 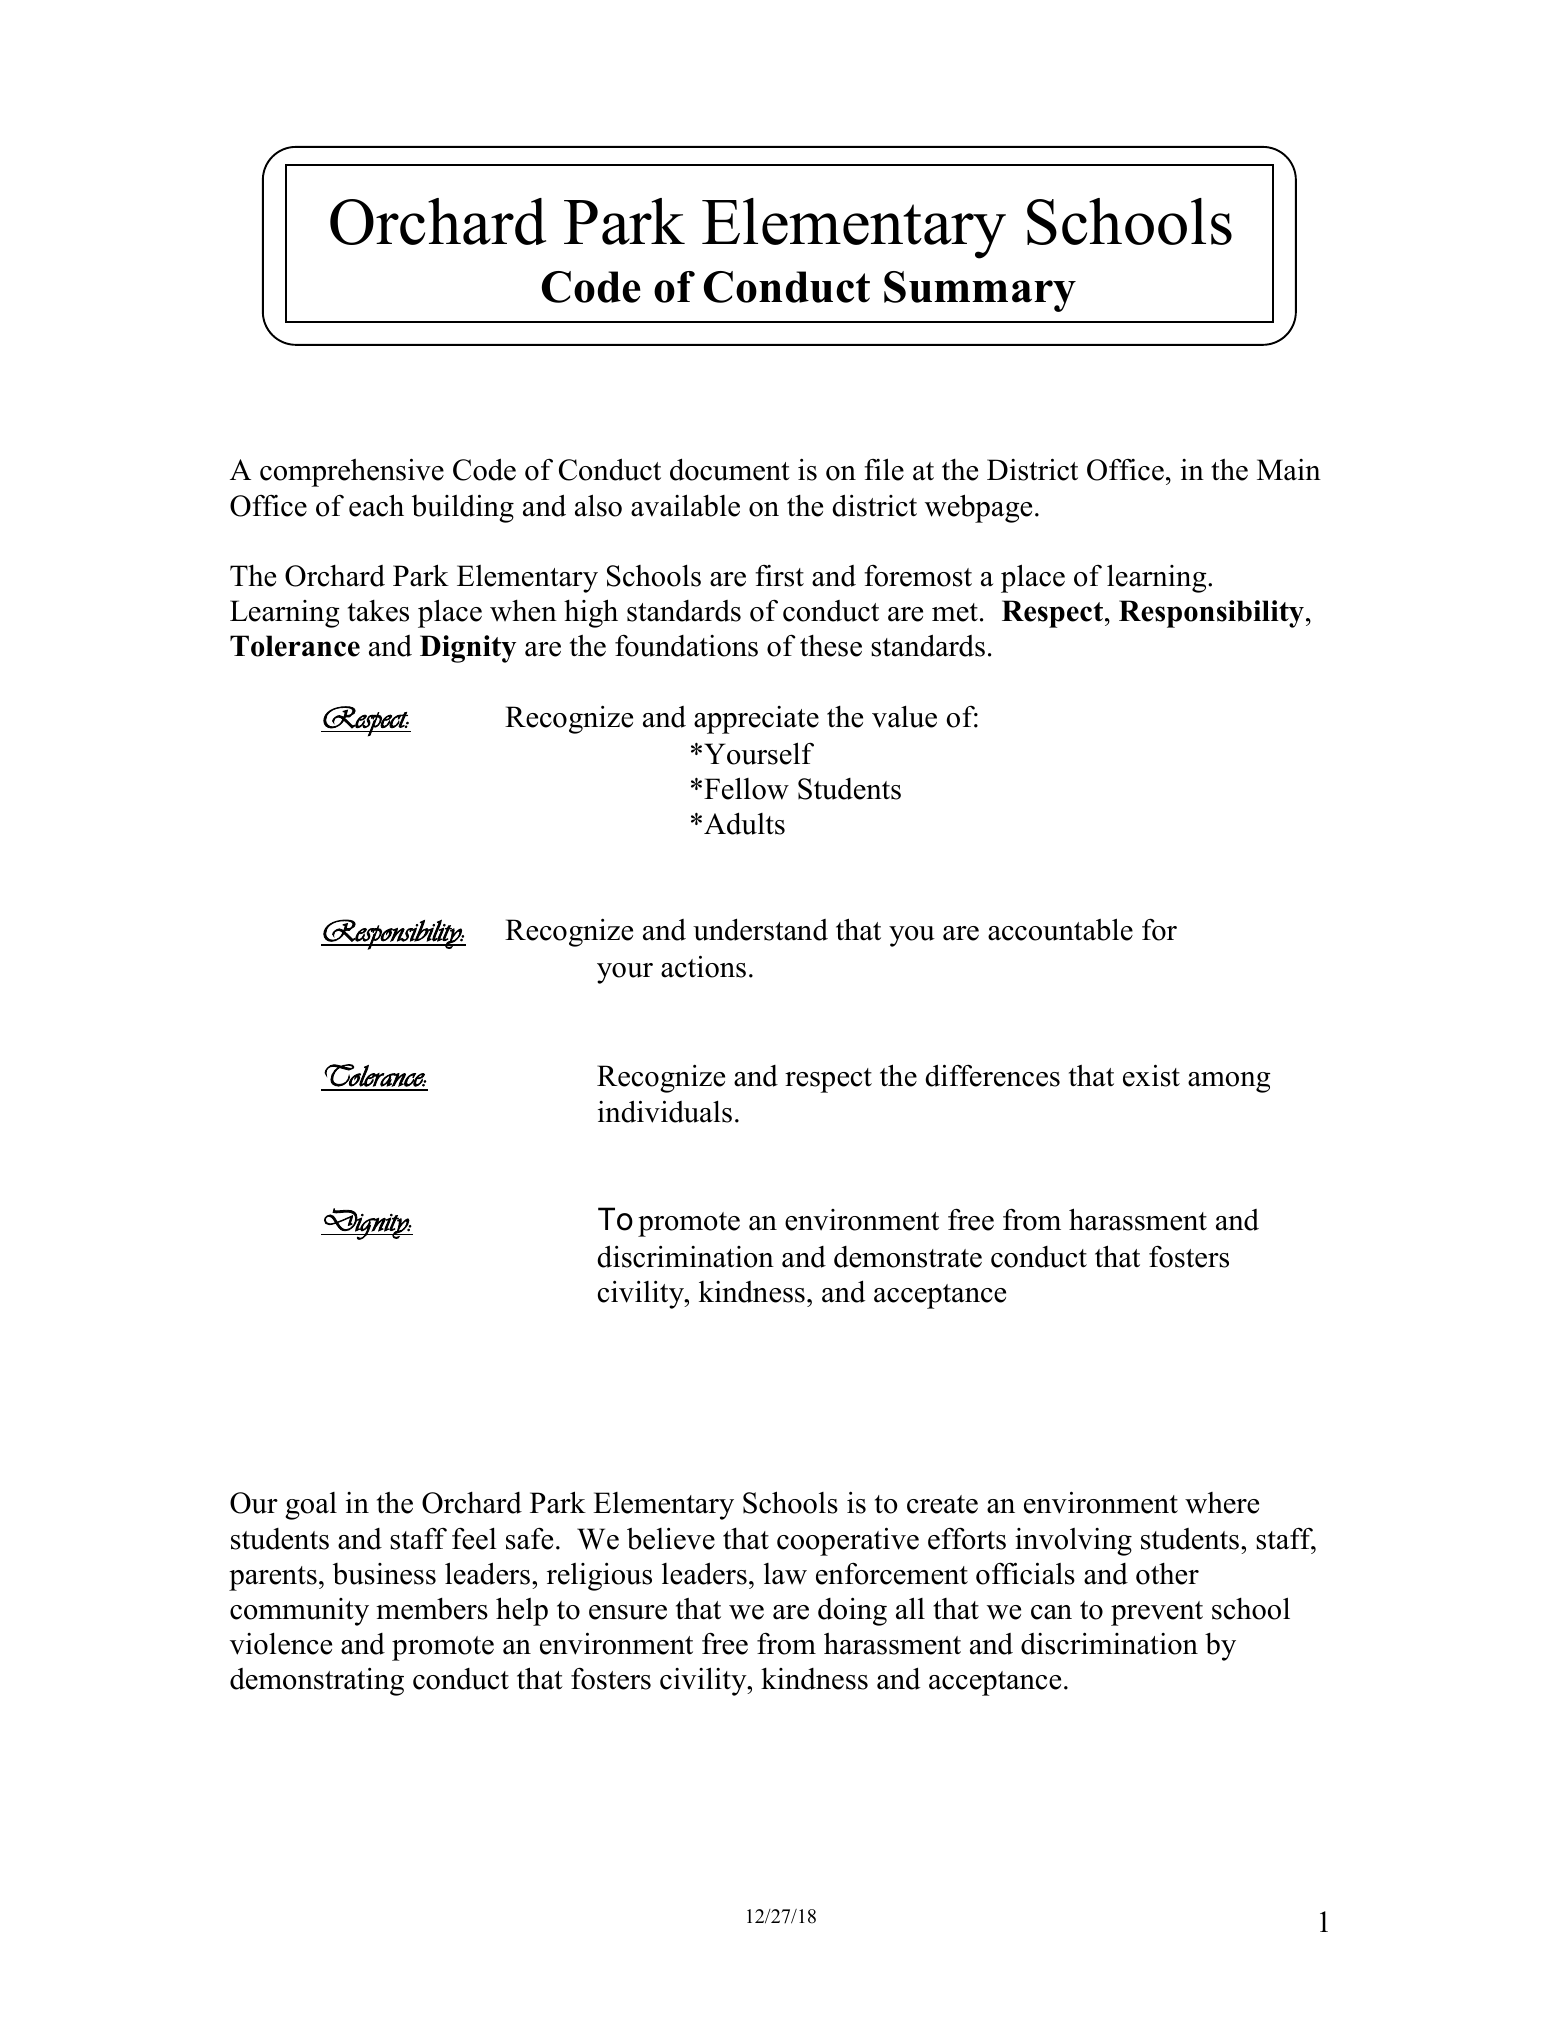 What do you see at coordinates (852, 1611) in the screenshot?
I see `doing` at bounding box center [852, 1611].
